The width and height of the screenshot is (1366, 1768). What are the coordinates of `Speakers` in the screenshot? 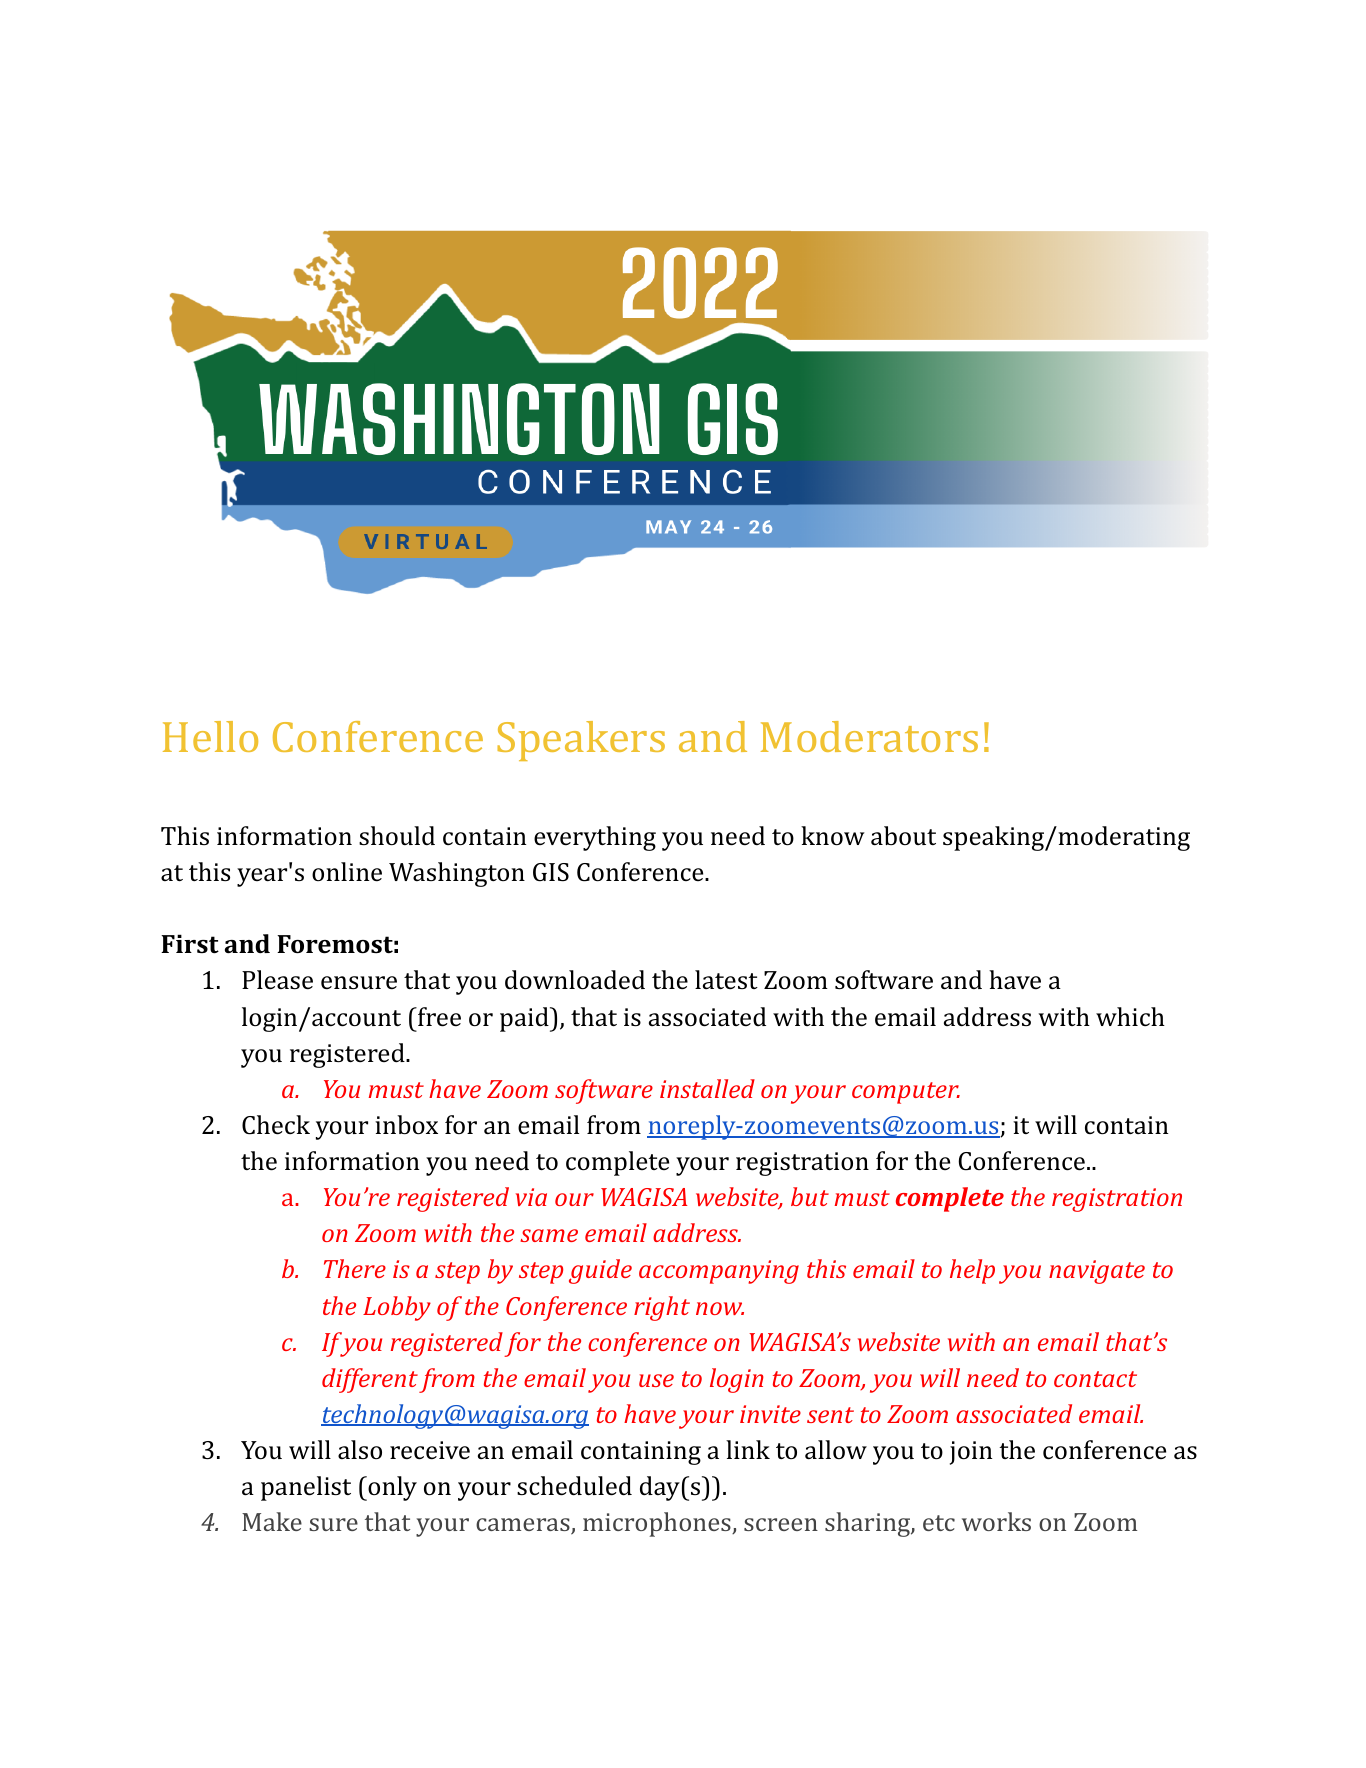 It's located at (581, 741).
